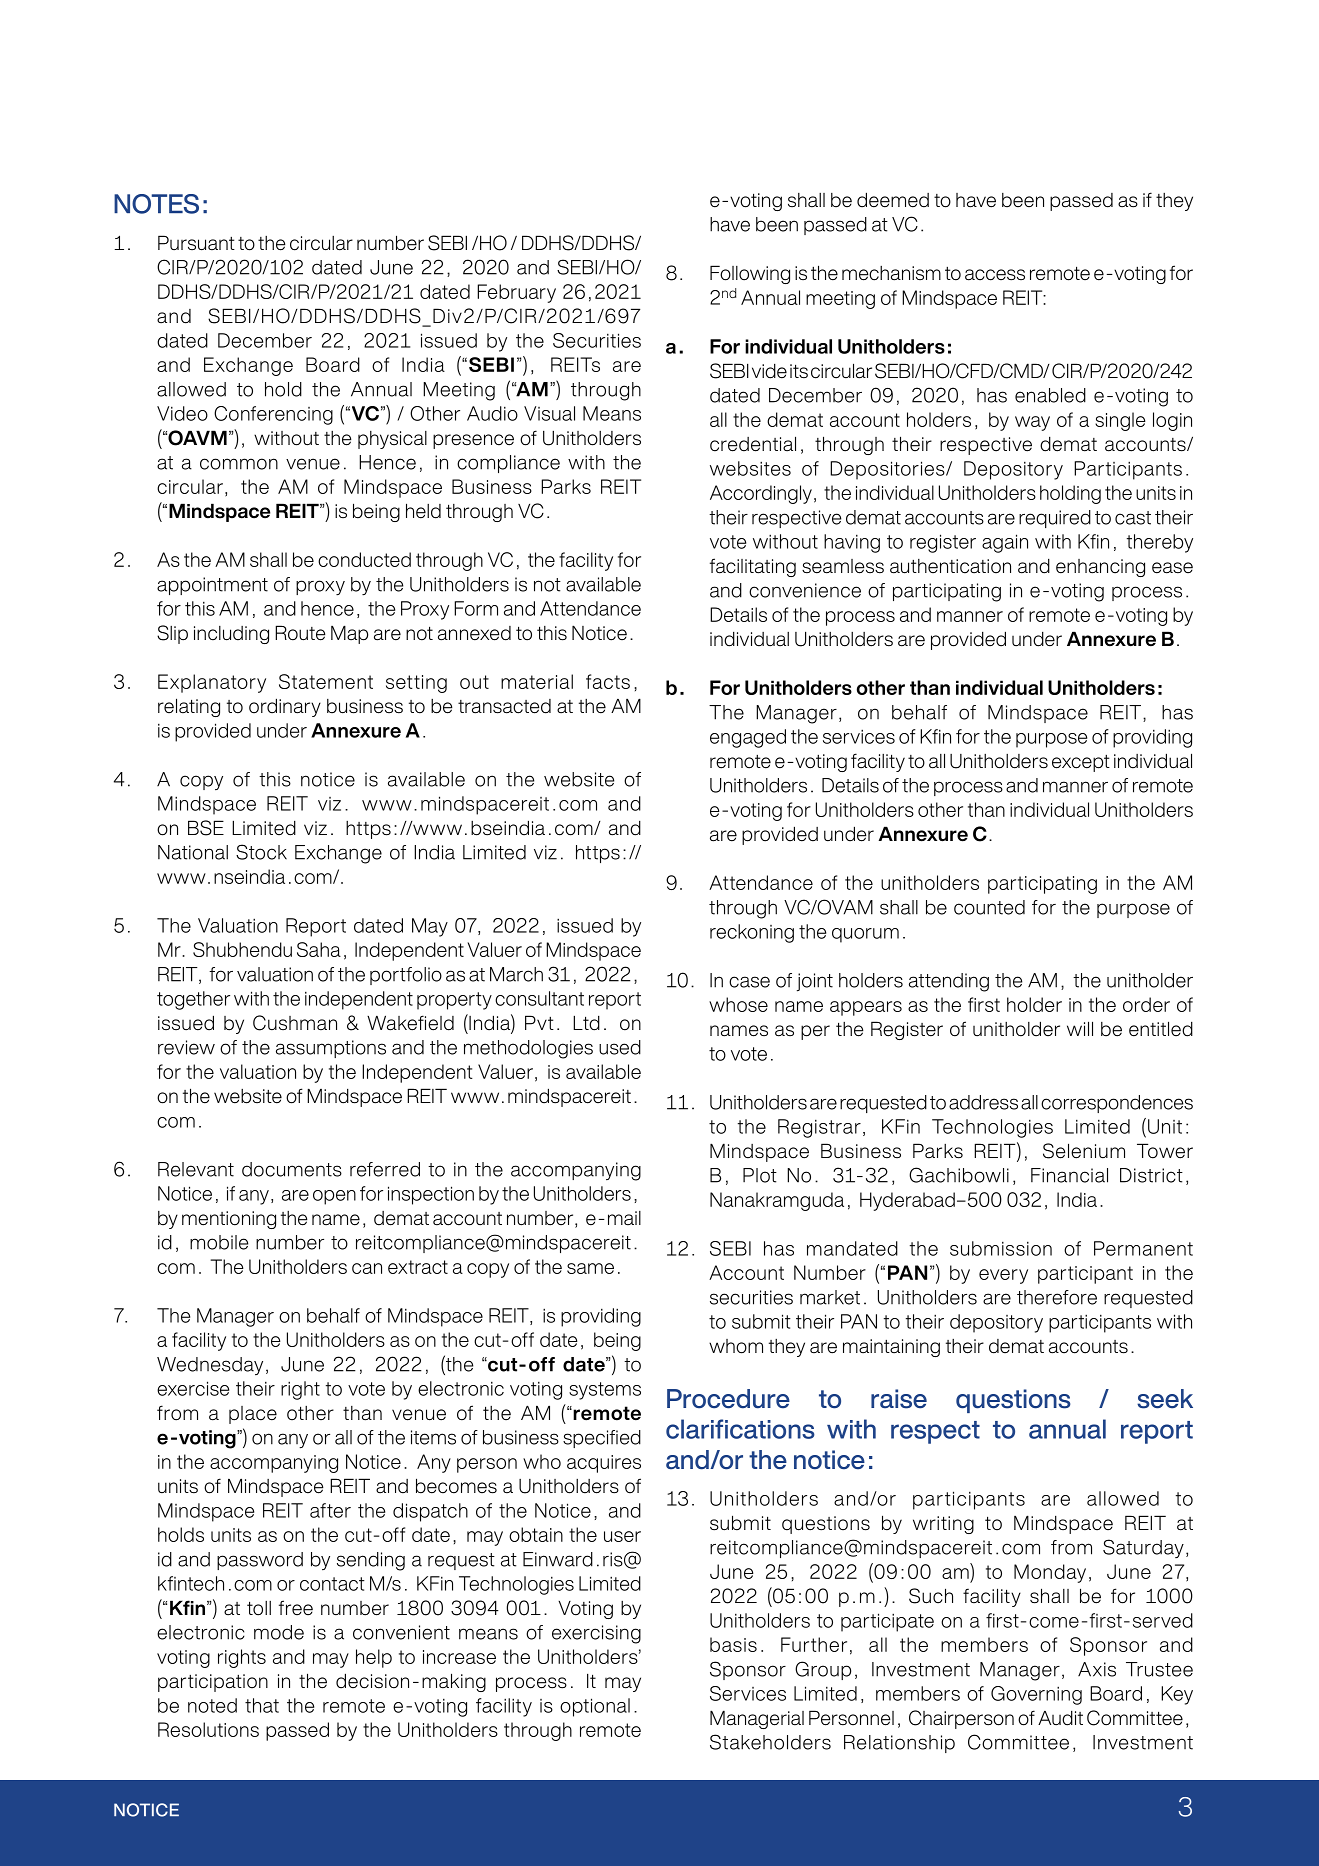 The width and height of the screenshot is (1319, 1866). Describe the element at coordinates (736, 1346) in the screenshot. I see `whom` at that location.
